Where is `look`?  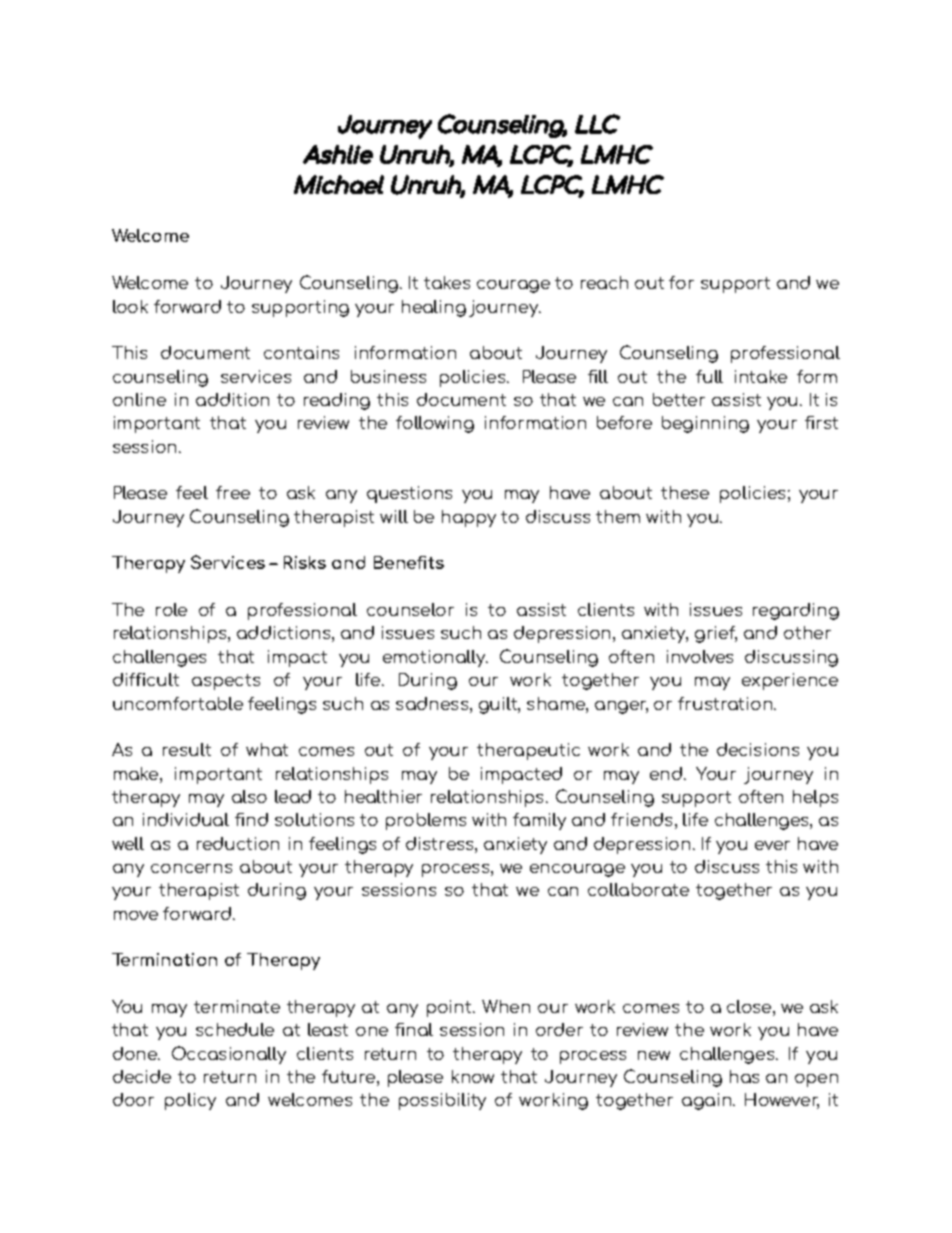 look is located at coordinates (130, 306).
